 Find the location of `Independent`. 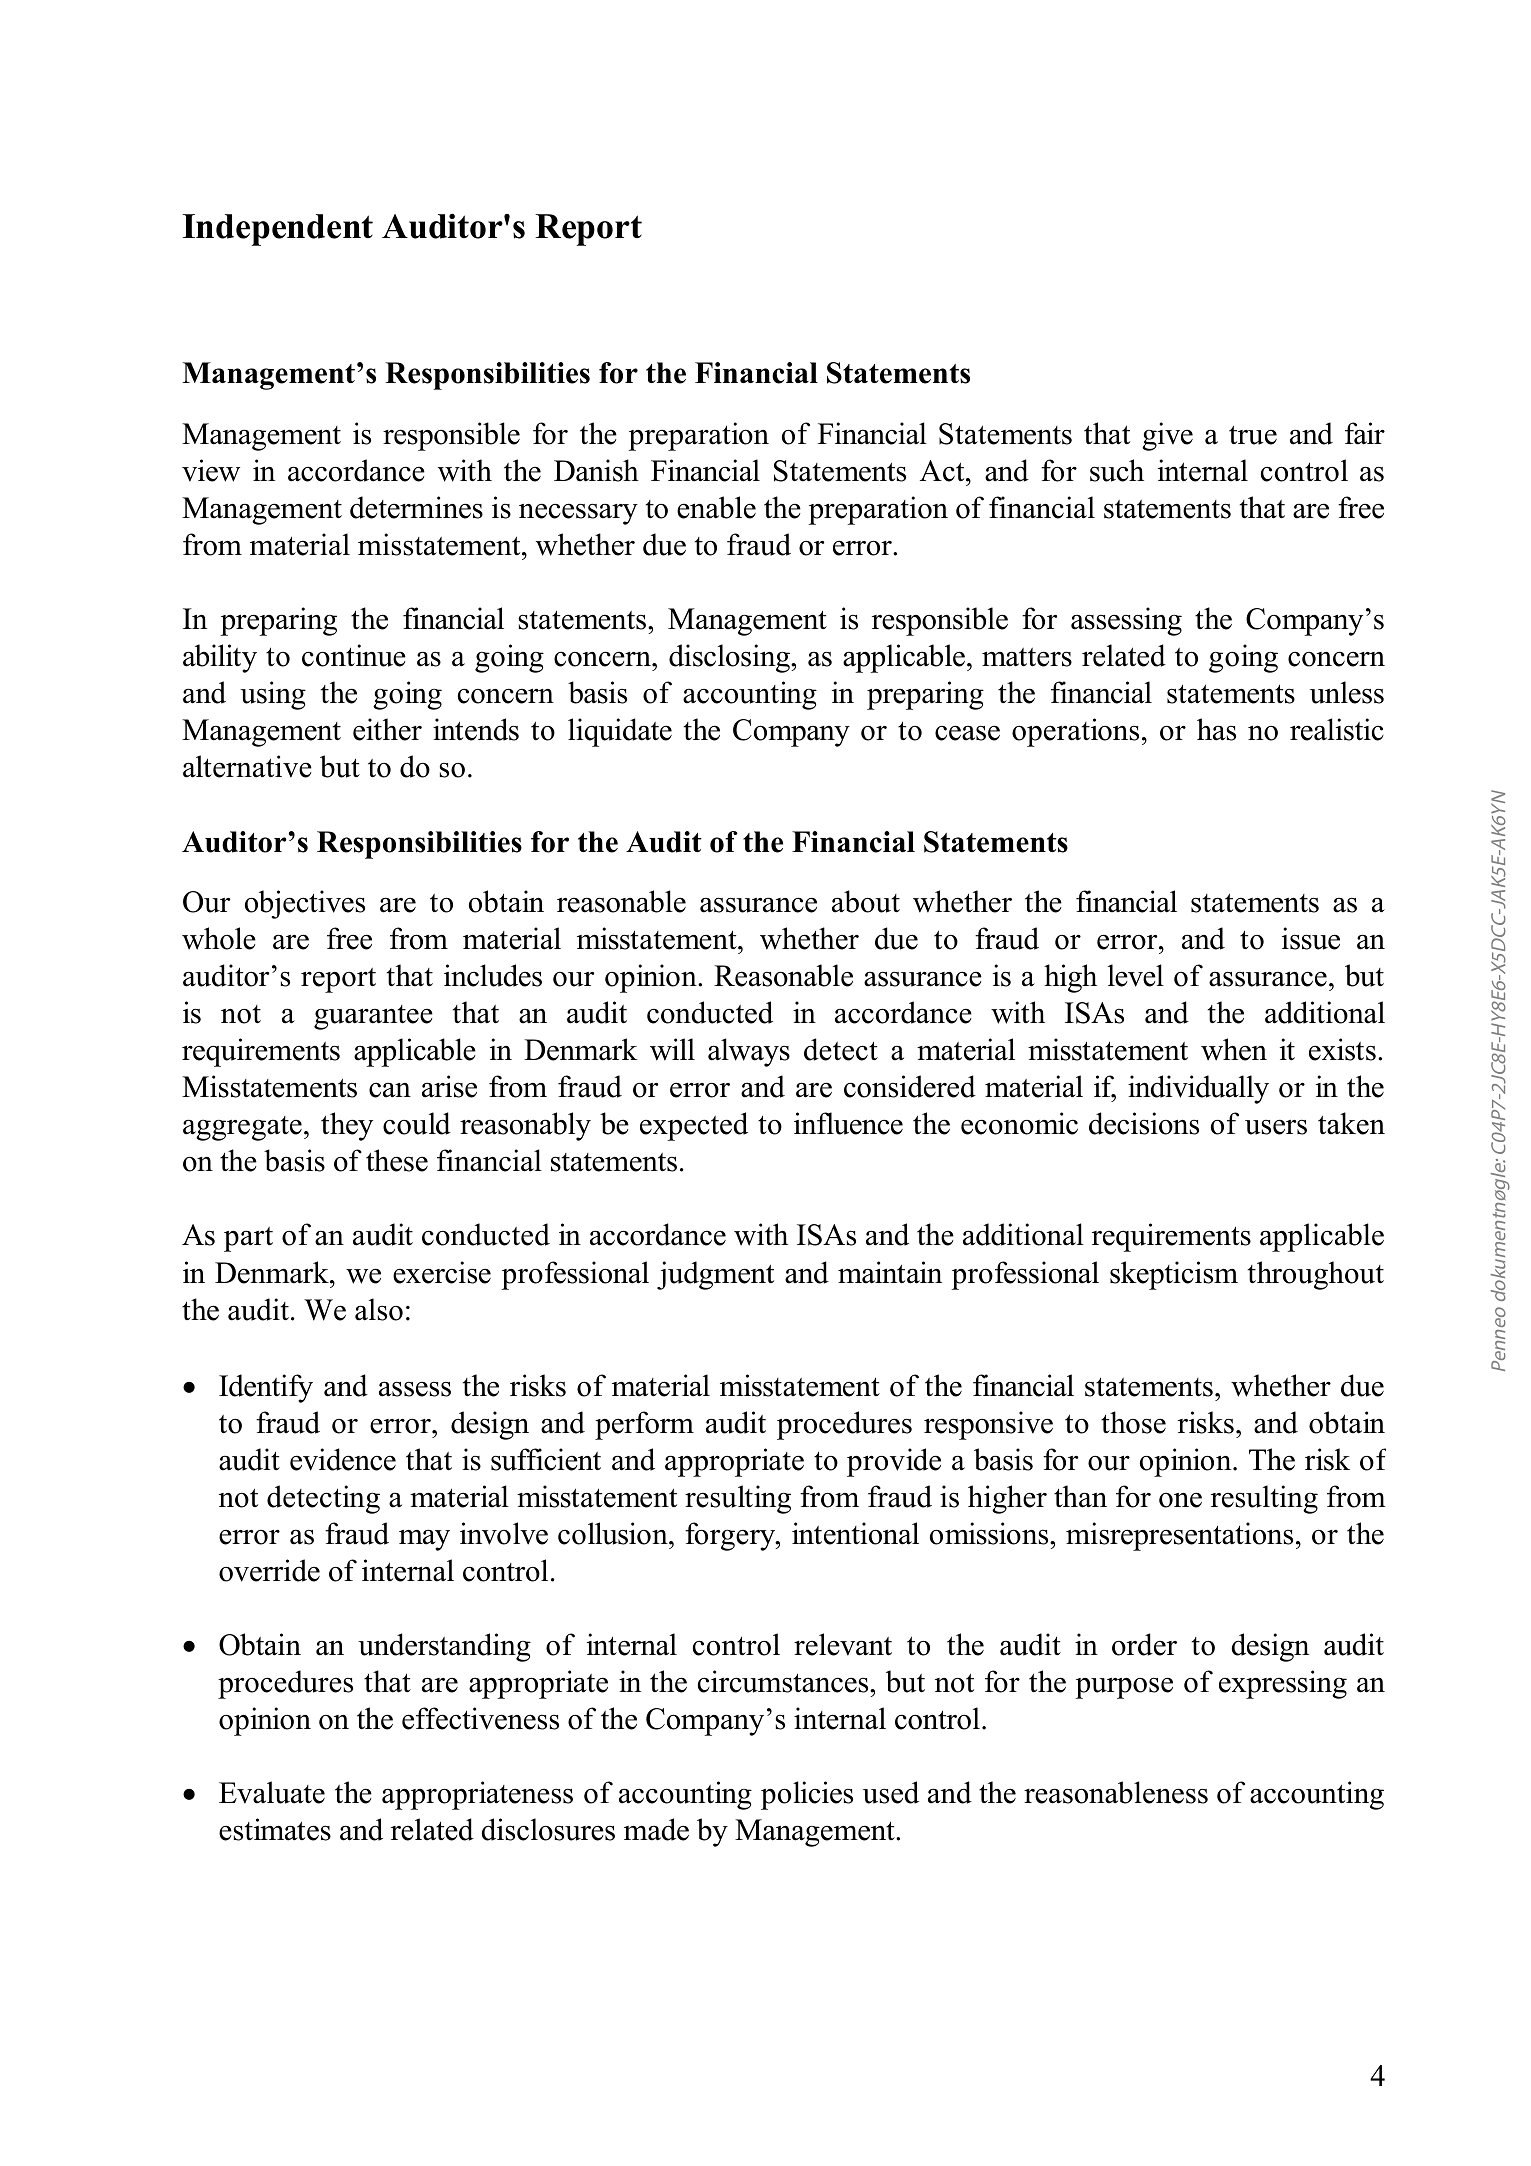

Independent is located at coordinates (278, 230).
